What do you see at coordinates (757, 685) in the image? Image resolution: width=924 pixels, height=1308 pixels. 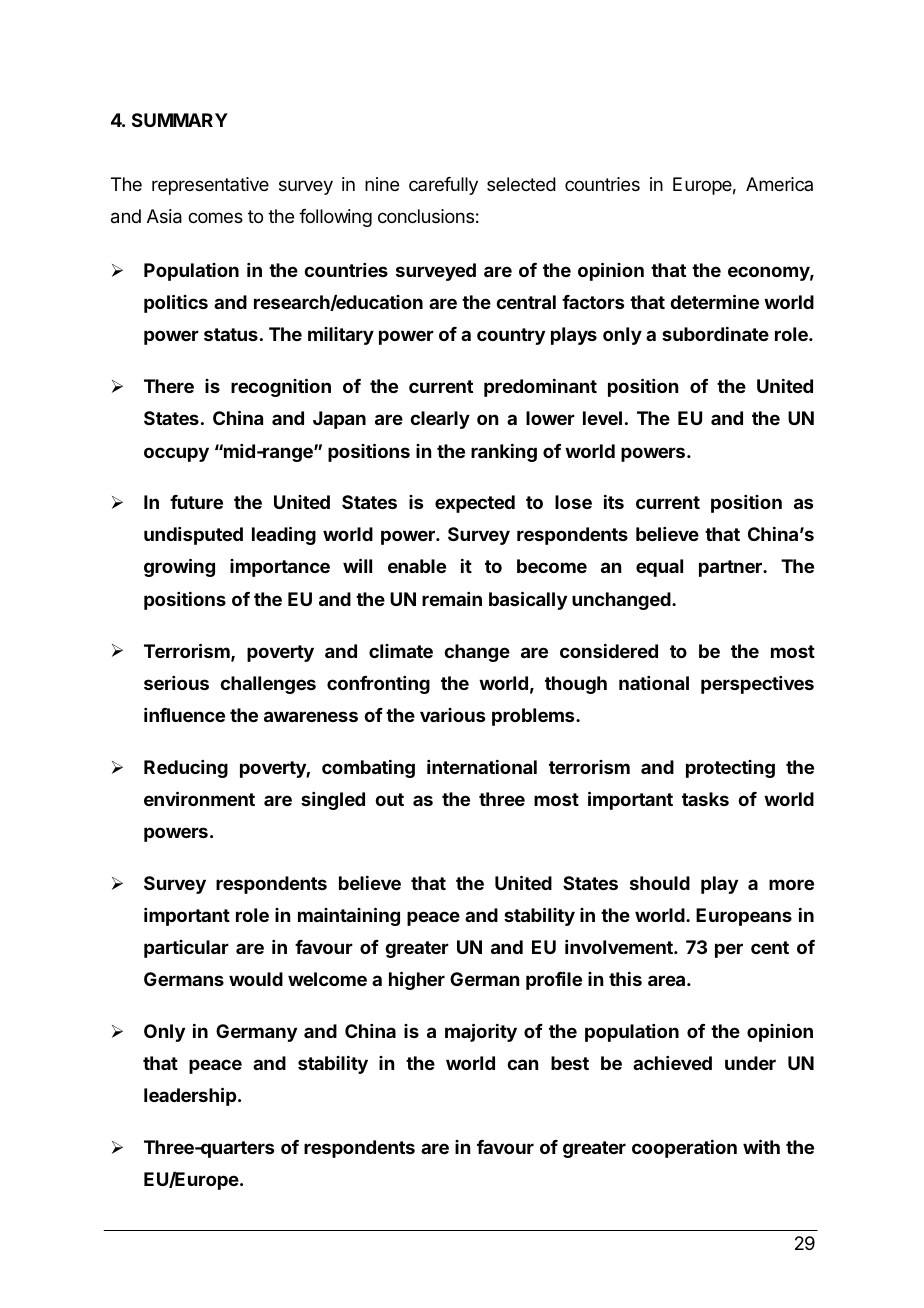 I see `perspectives` at bounding box center [757, 685].
